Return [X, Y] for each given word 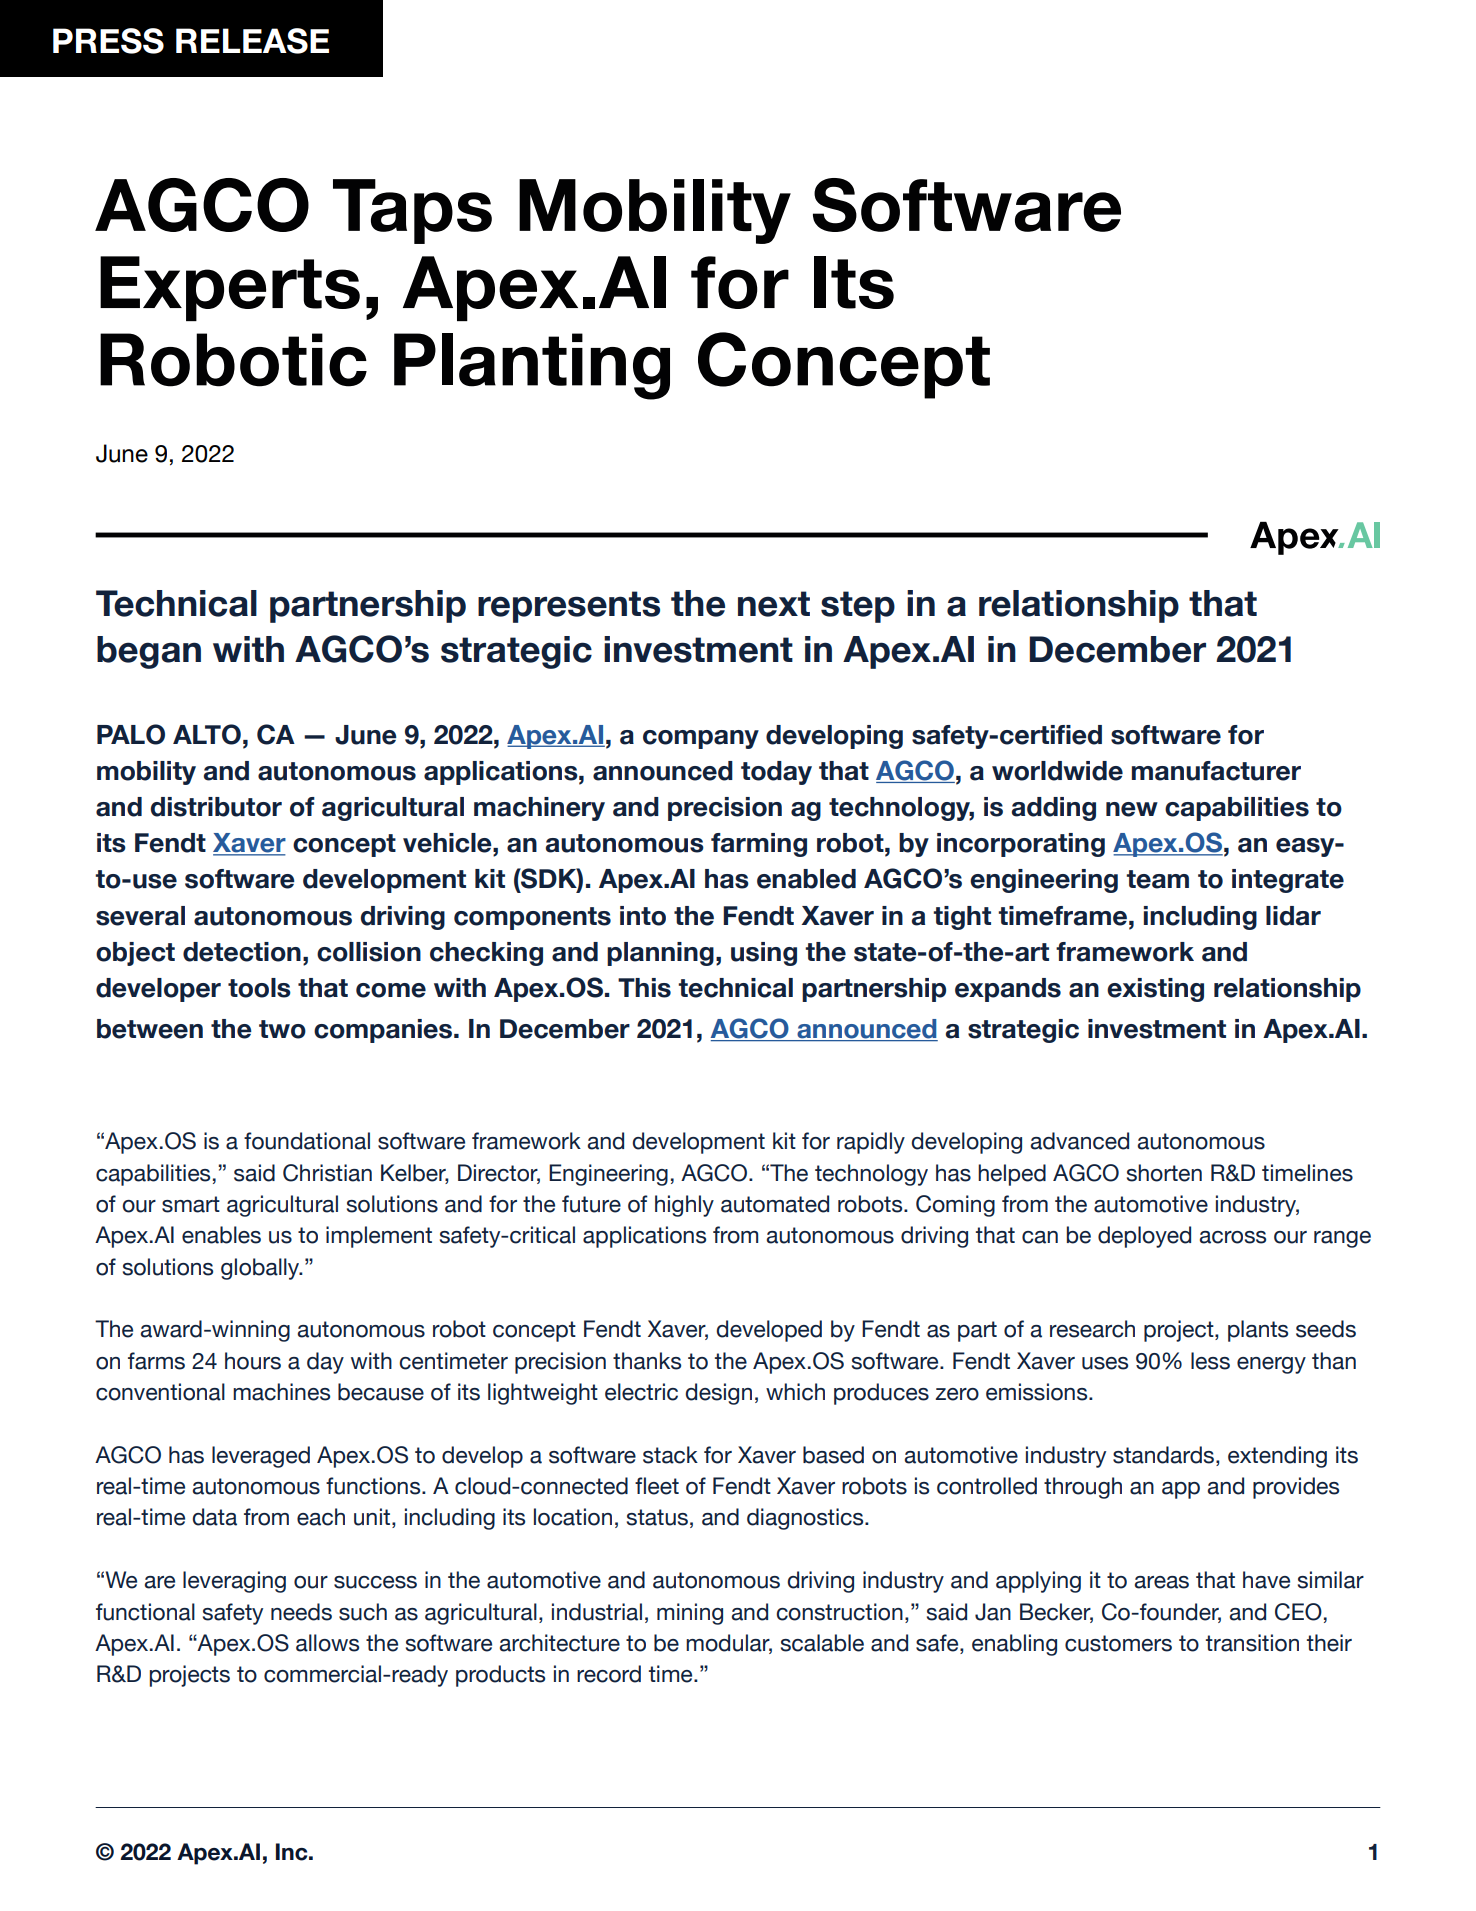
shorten [1164, 1173]
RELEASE [252, 41]
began [149, 652]
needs [301, 1612]
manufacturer [1216, 771]
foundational [307, 1141]
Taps [412, 211]
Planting [532, 366]
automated [775, 1204]
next [774, 604]
